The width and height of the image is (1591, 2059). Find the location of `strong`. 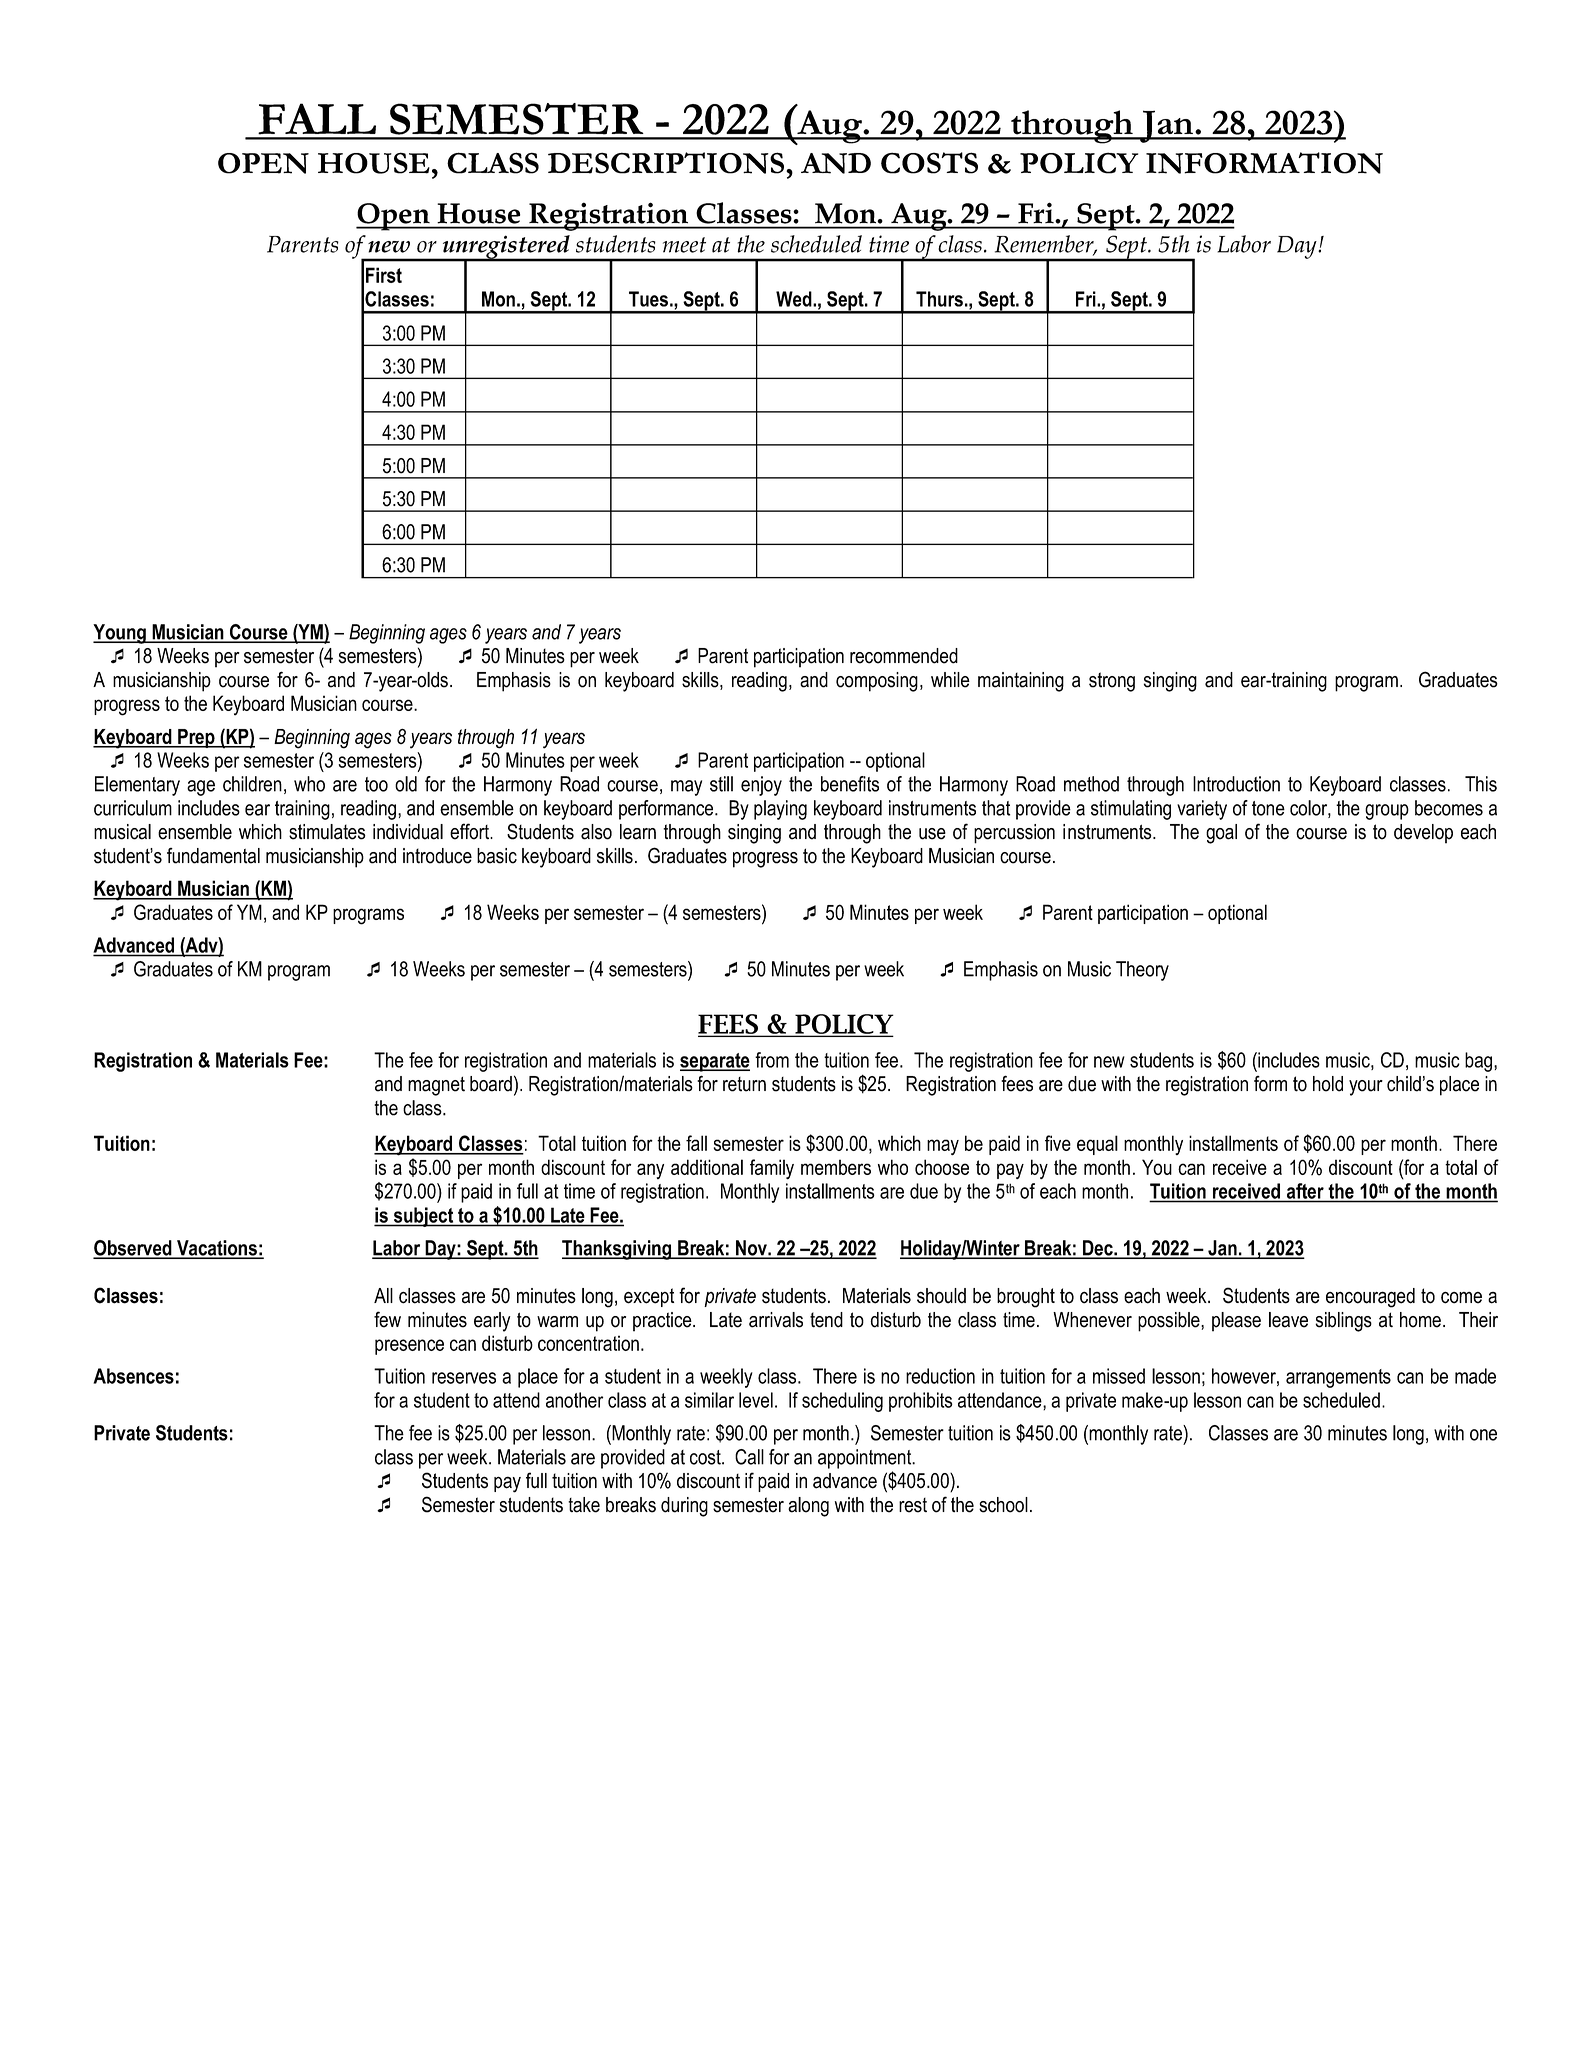

strong is located at coordinates (1112, 682).
